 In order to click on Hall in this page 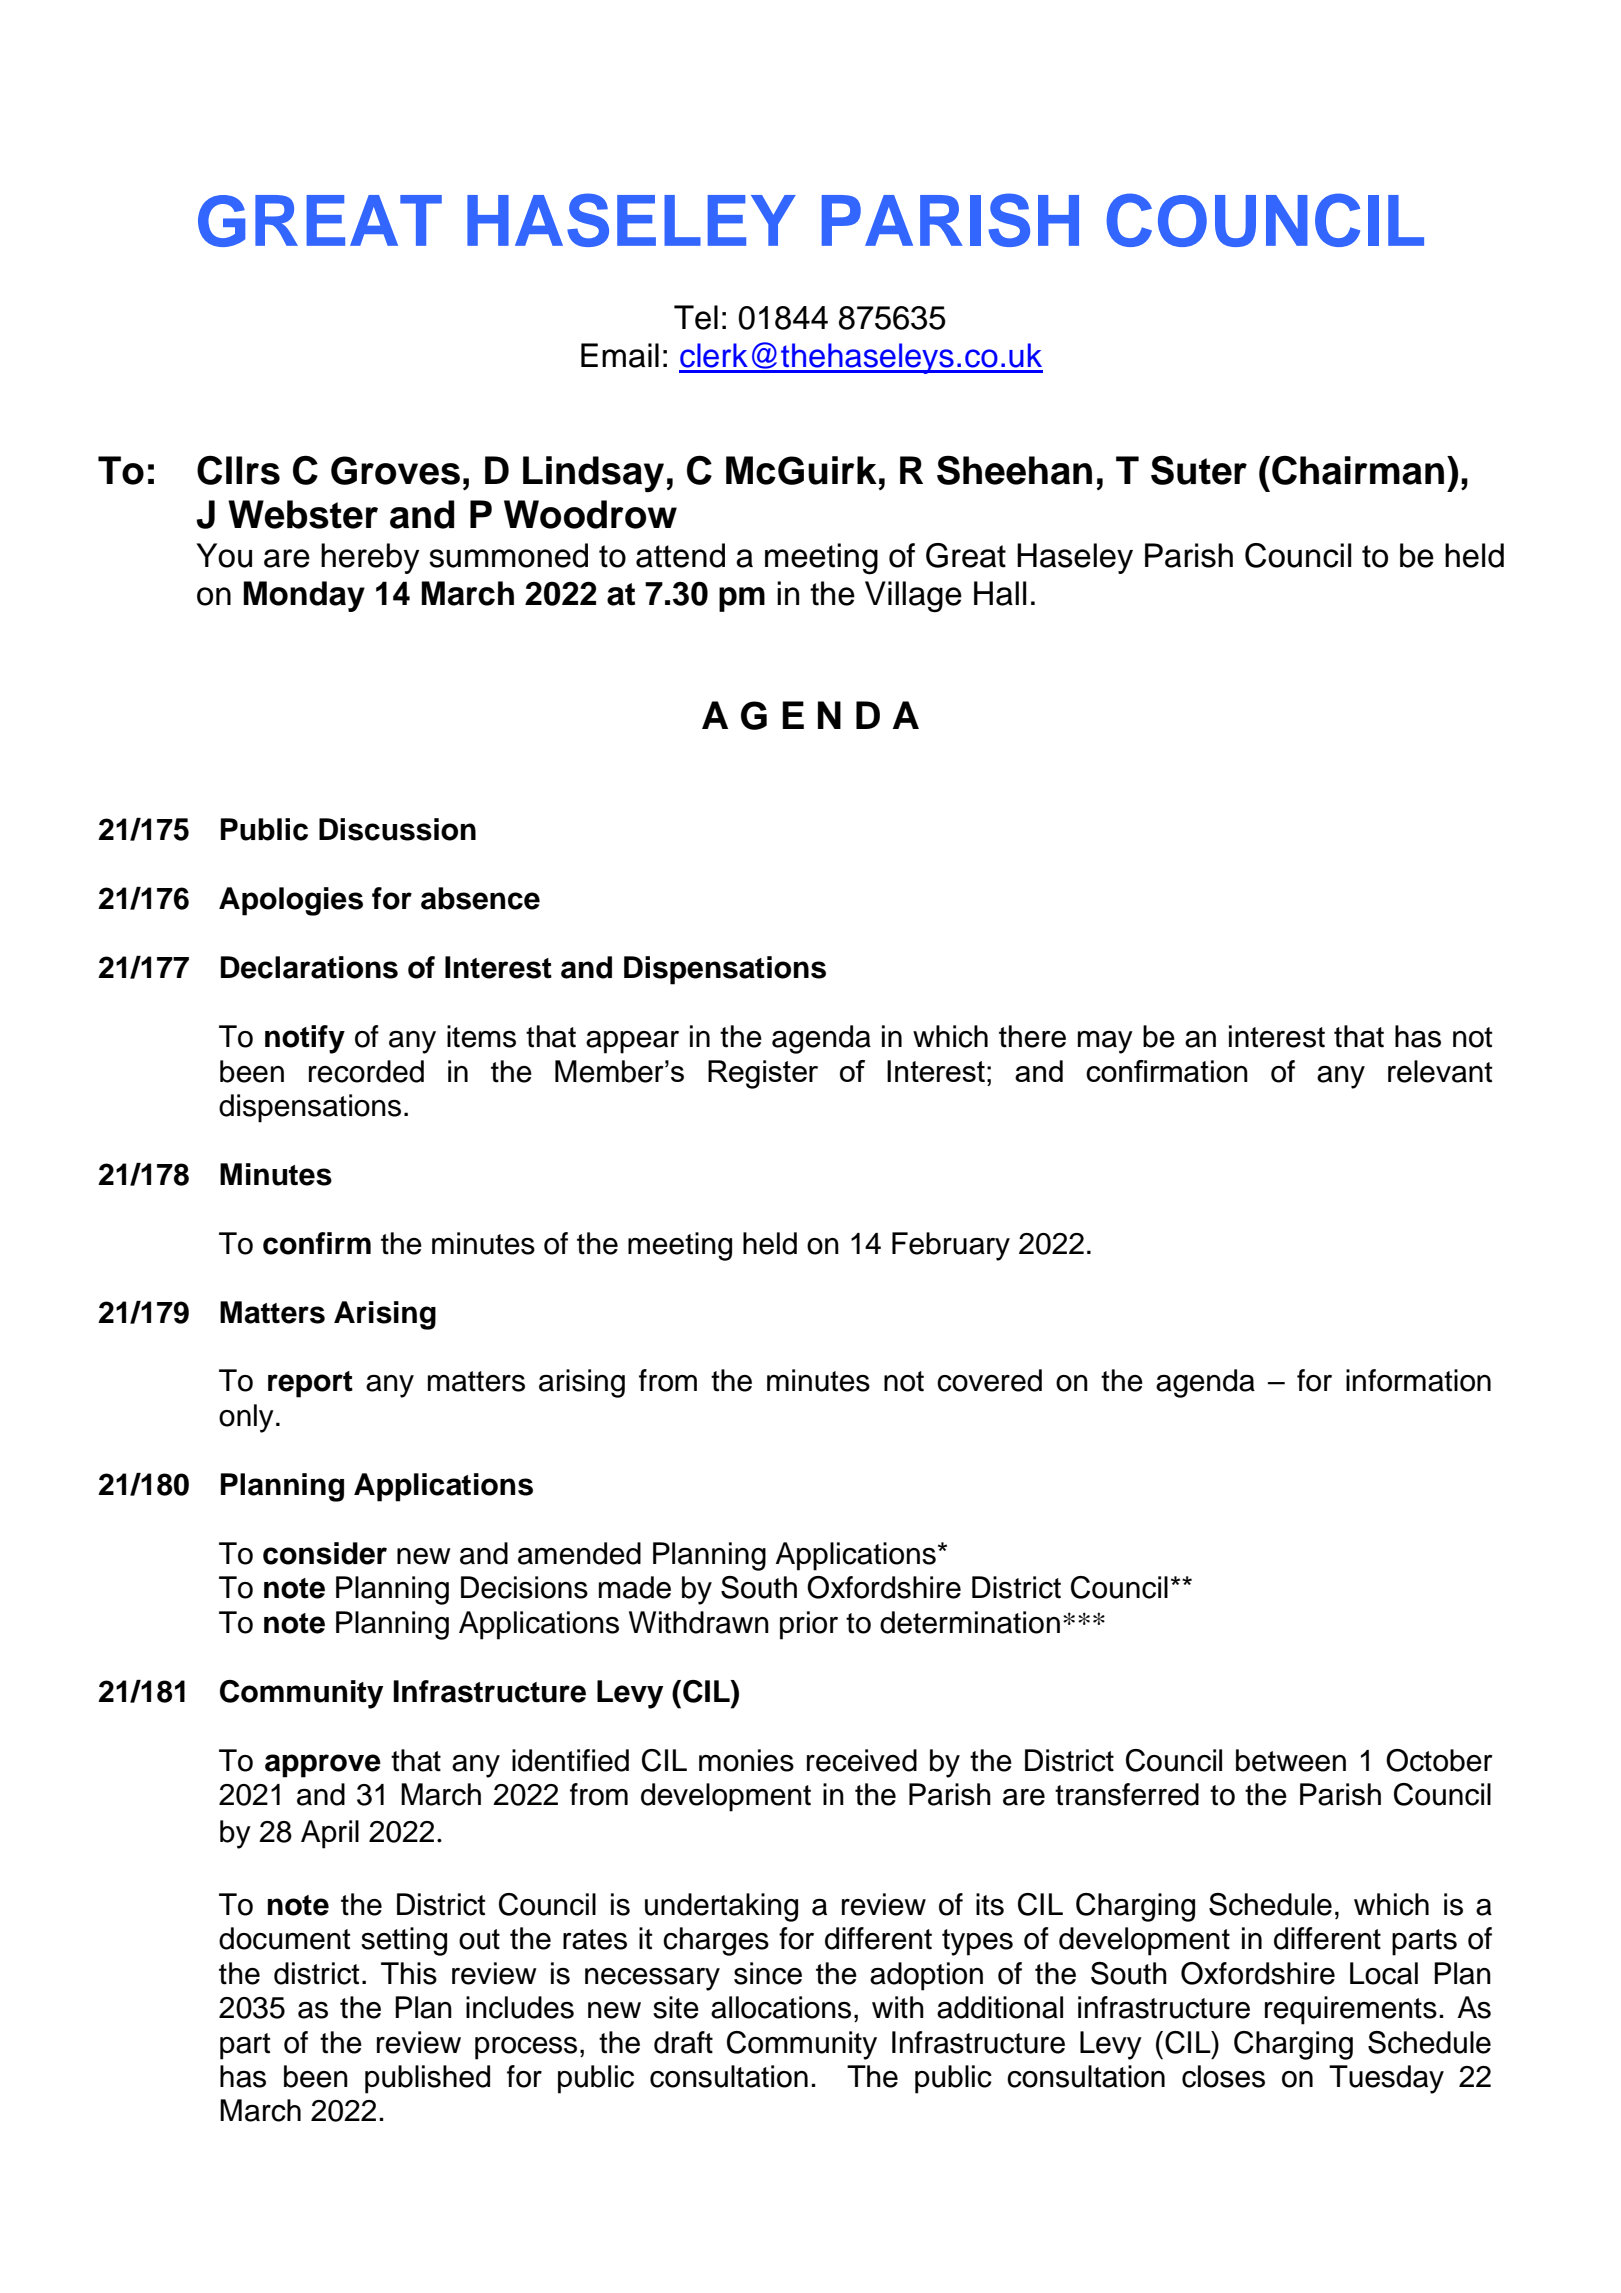, I will do `click(1000, 593)`.
